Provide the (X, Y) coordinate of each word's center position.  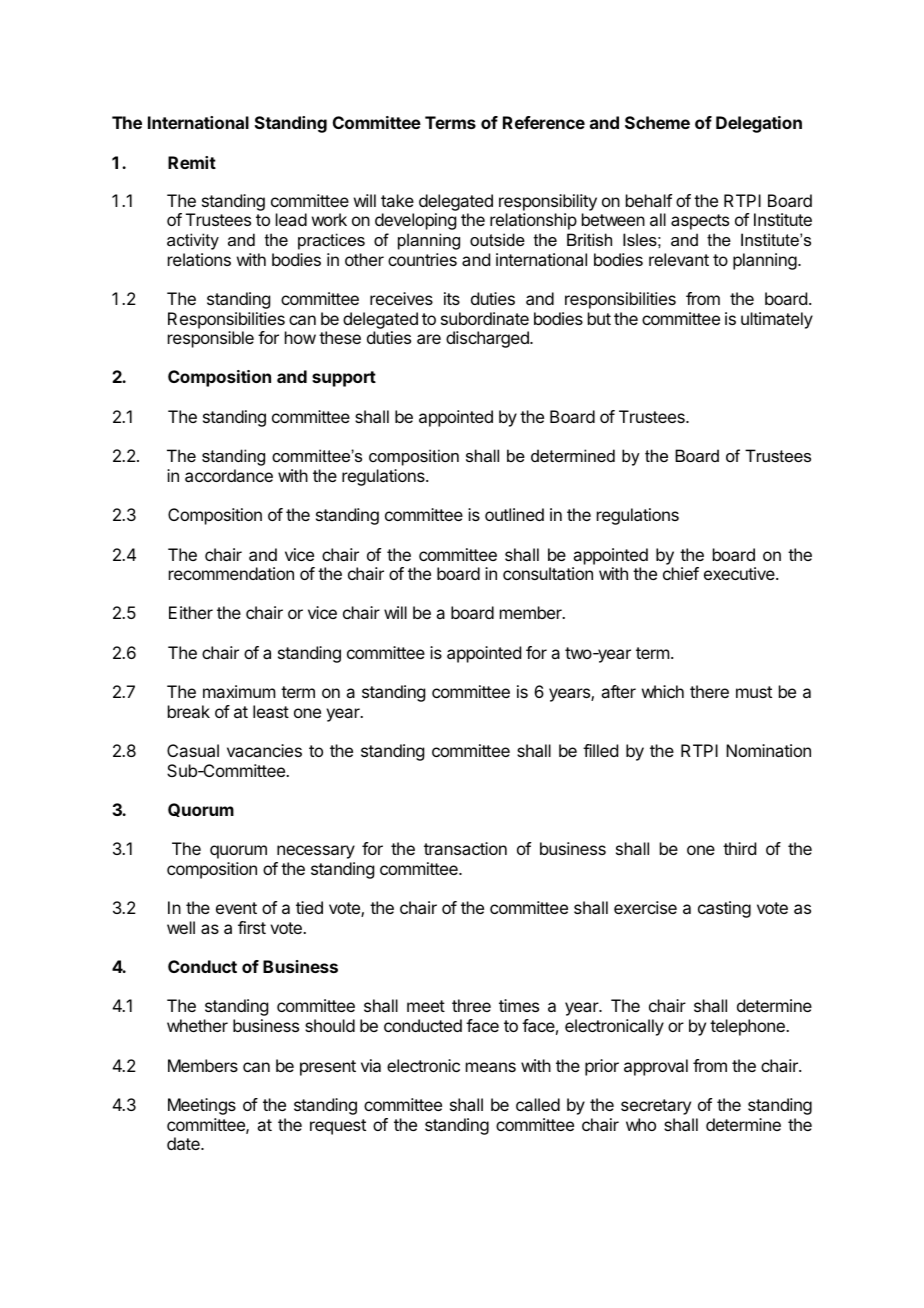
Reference (544, 122)
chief (681, 573)
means (491, 1067)
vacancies (264, 750)
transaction (465, 848)
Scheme (657, 122)
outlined (514, 514)
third (739, 848)
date (184, 1143)
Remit (192, 162)
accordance (229, 475)
